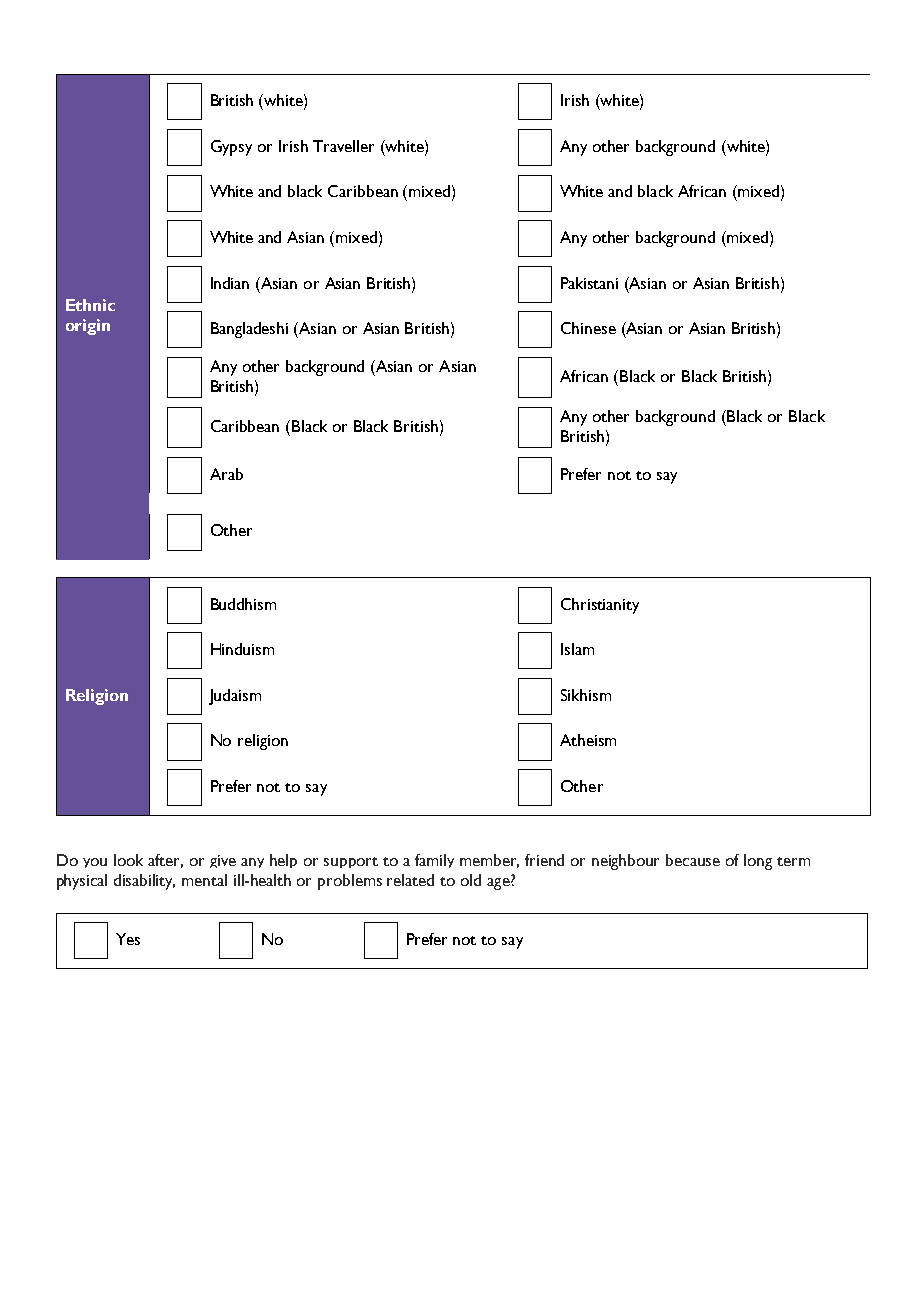 The image size is (924, 1308). What do you see at coordinates (588, 740) in the screenshot?
I see `Atheism` at bounding box center [588, 740].
